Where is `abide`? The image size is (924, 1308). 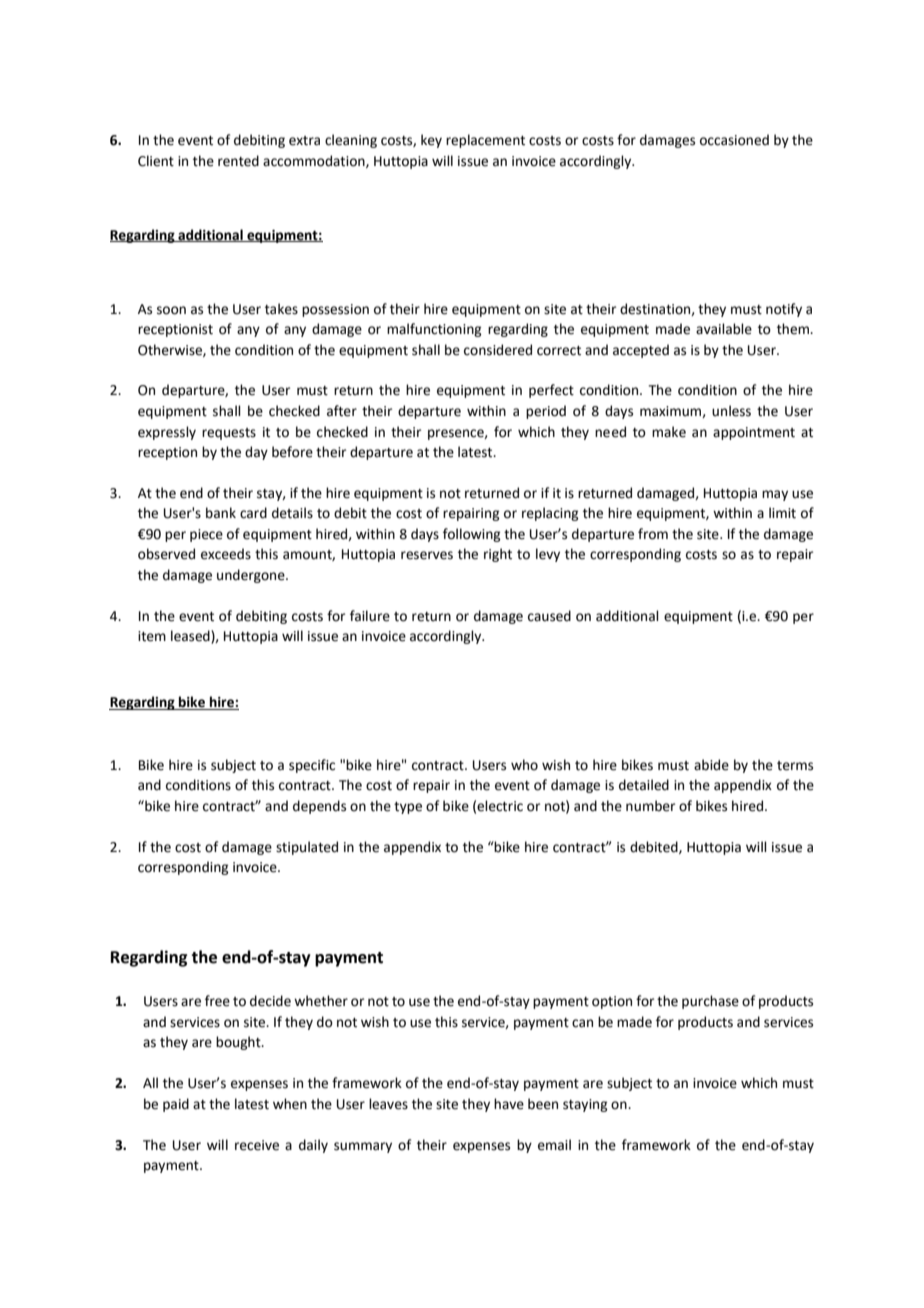 abide is located at coordinates (711, 765).
